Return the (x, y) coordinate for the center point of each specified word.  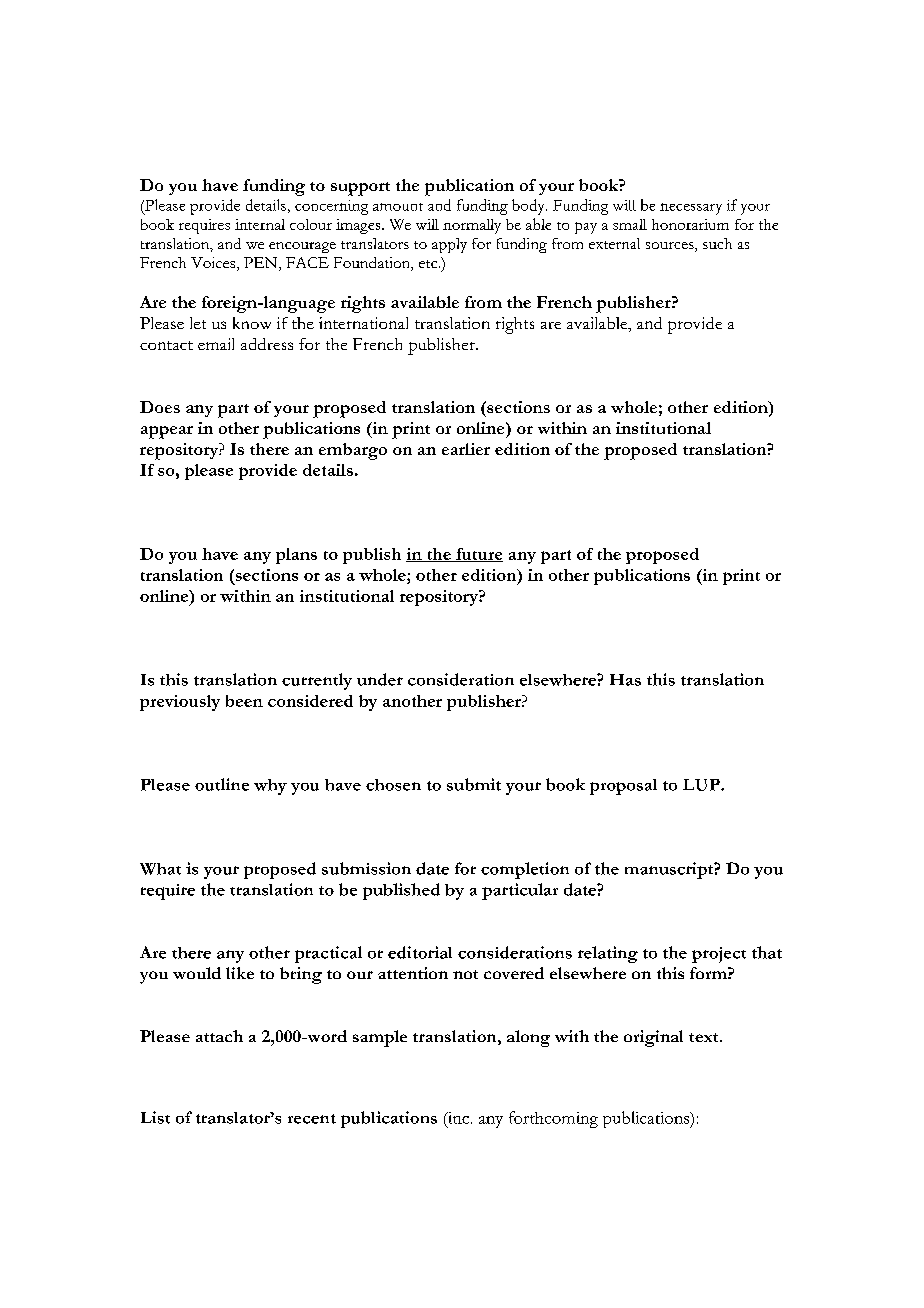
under (380, 679)
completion (525, 870)
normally (472, 226)
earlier (466, 449)
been (244, 701)
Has (625, 680)
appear (167, 432)
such (717, 243)
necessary (691, 209)
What (160, 869)
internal (260, 224)
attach (219, 1036)
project (719, 955)
